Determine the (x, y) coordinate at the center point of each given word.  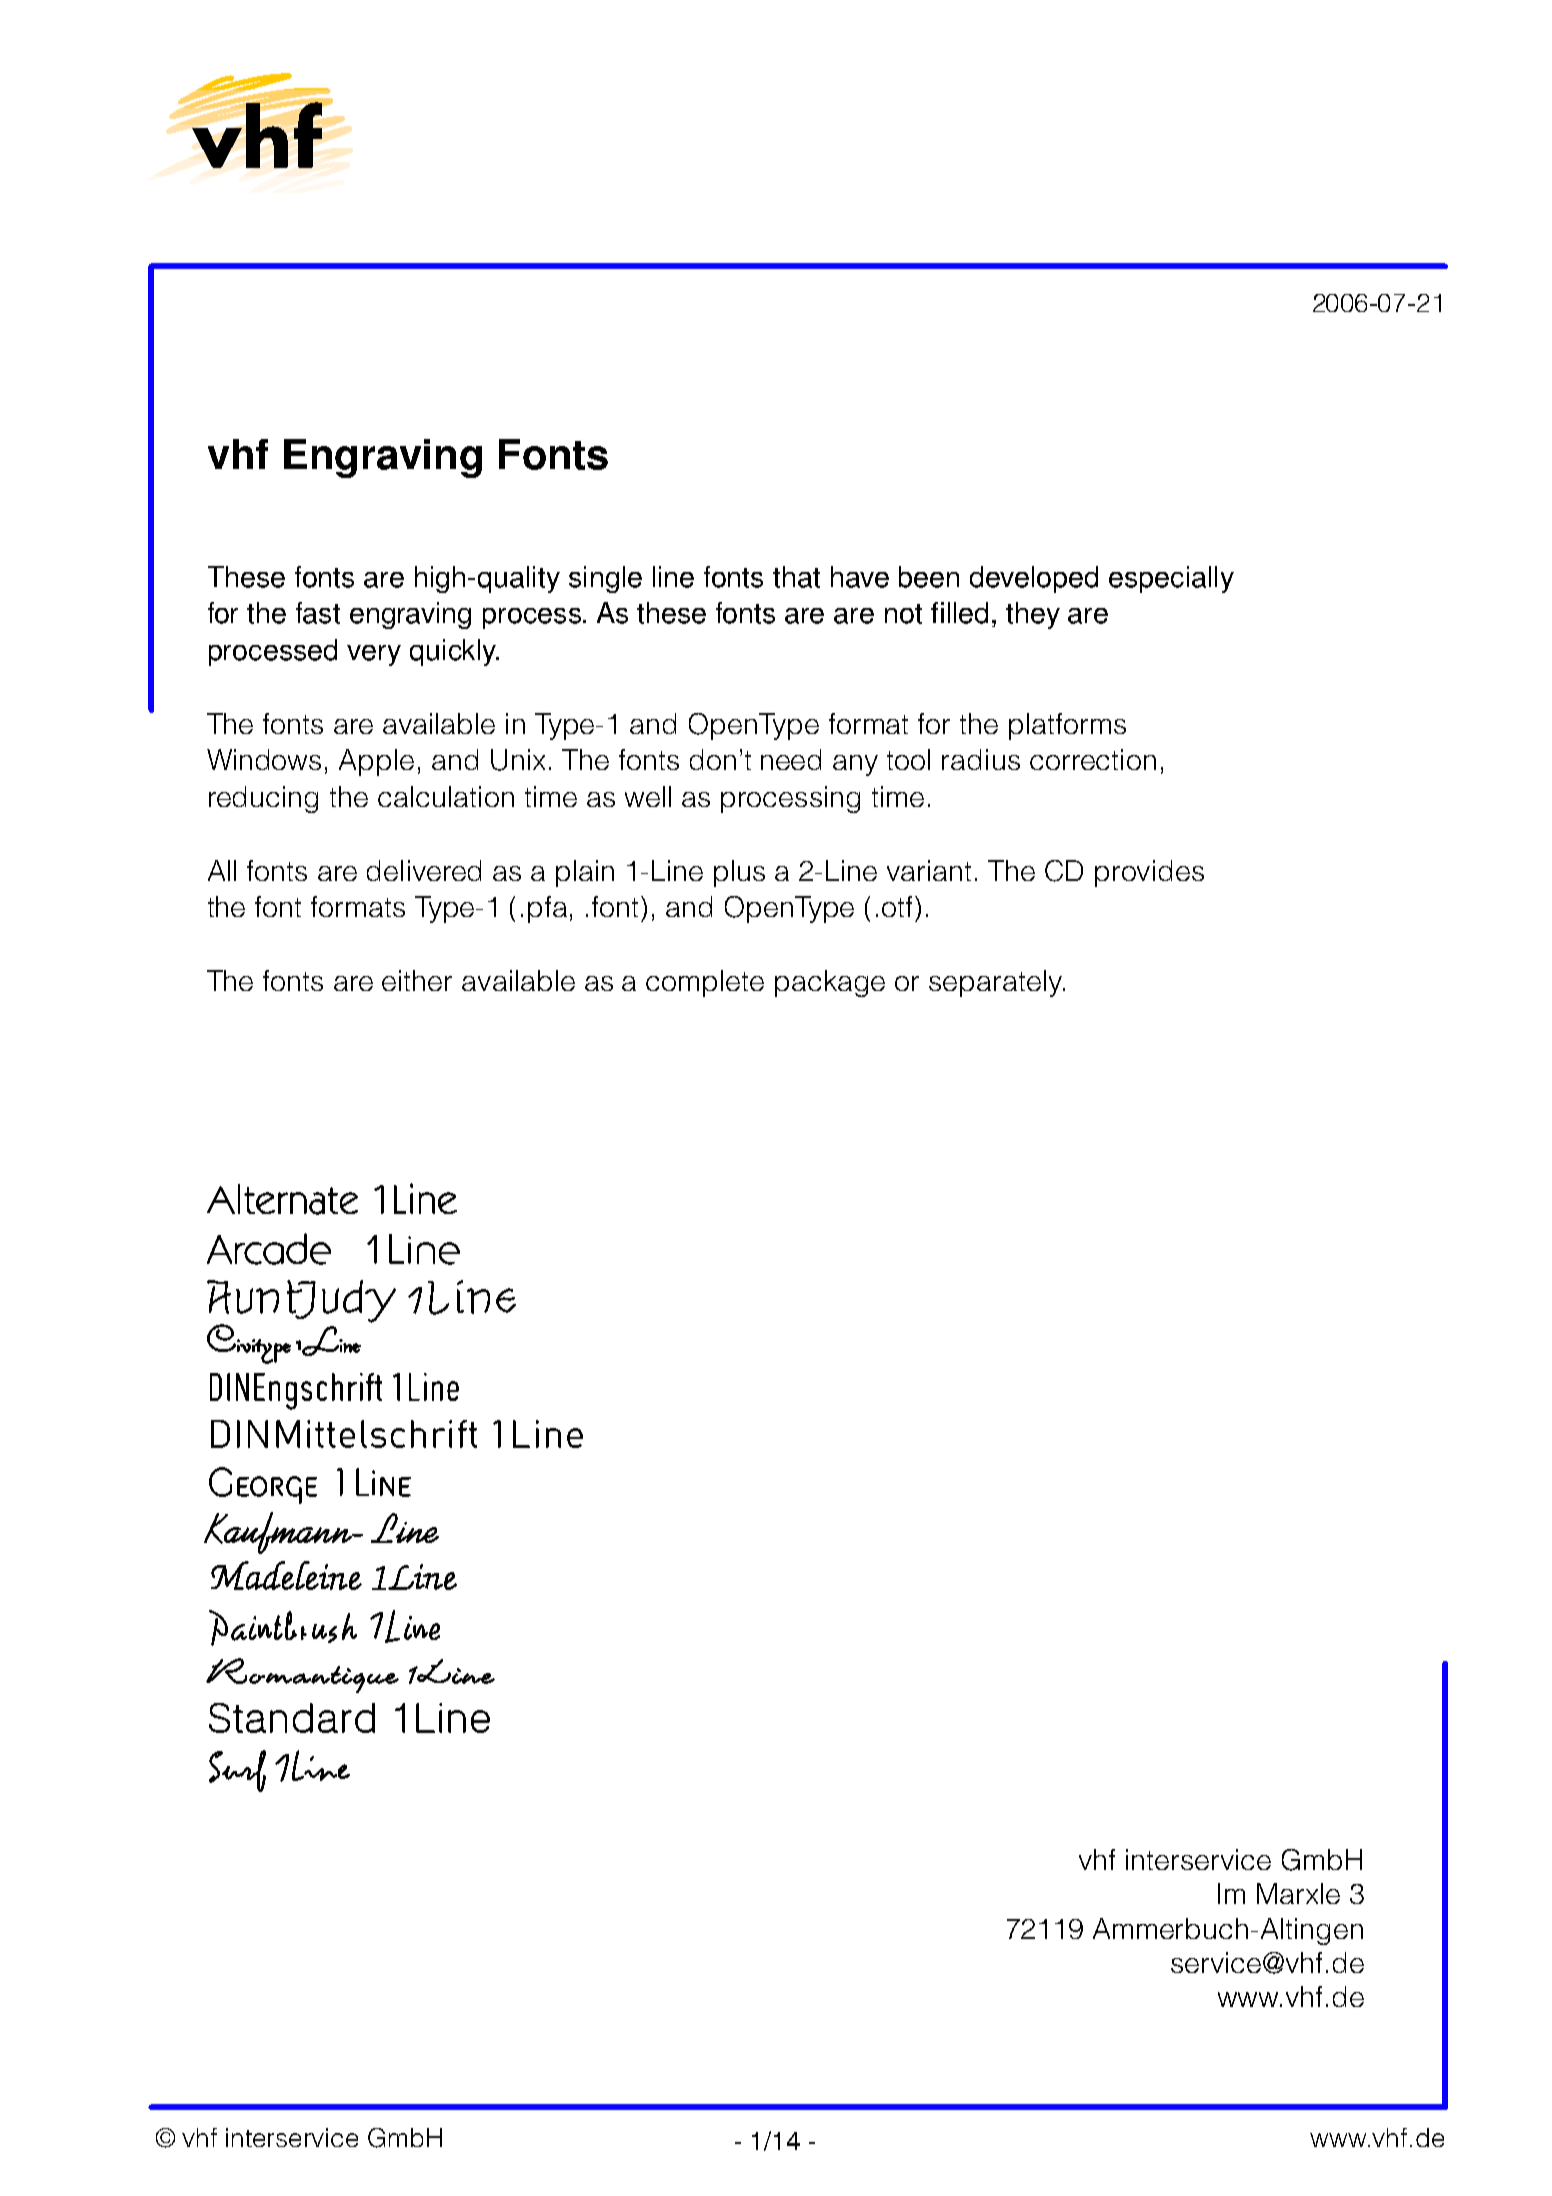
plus (739, 873)
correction (1093, 759)
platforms (1067, 726)
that (796, 577)
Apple (376, 762)
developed (1034, 579)
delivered (424, 870)
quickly (454, 652)
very (374, 655)
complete (705, 983)
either (417, 980)
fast (318, 613)
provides (1149, 873)
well (648, 796)
